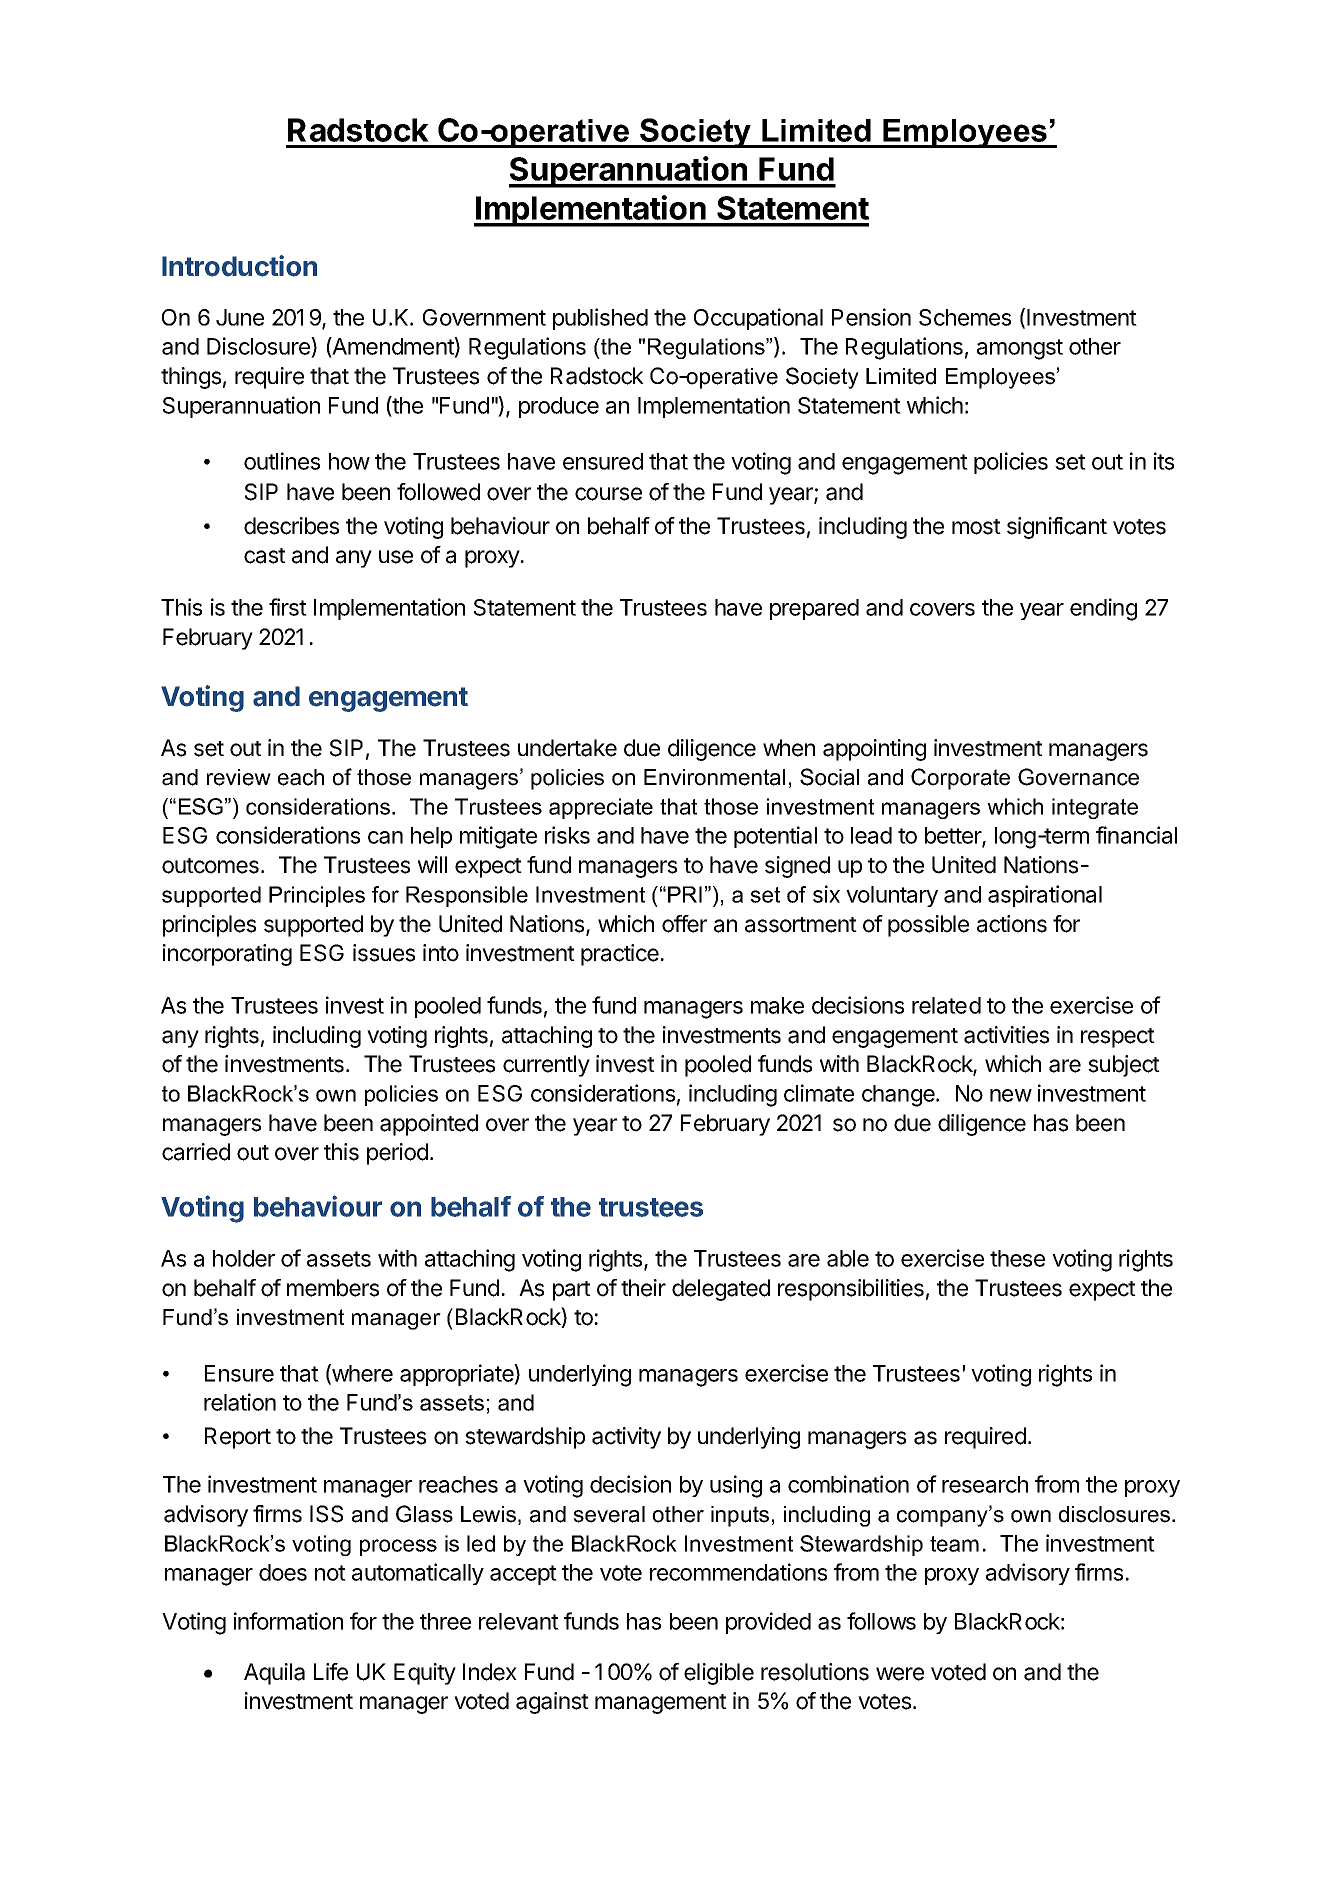 The width and height of the screenshot is (1343, 1900). I want to click on prepared, so click(814, 609).
